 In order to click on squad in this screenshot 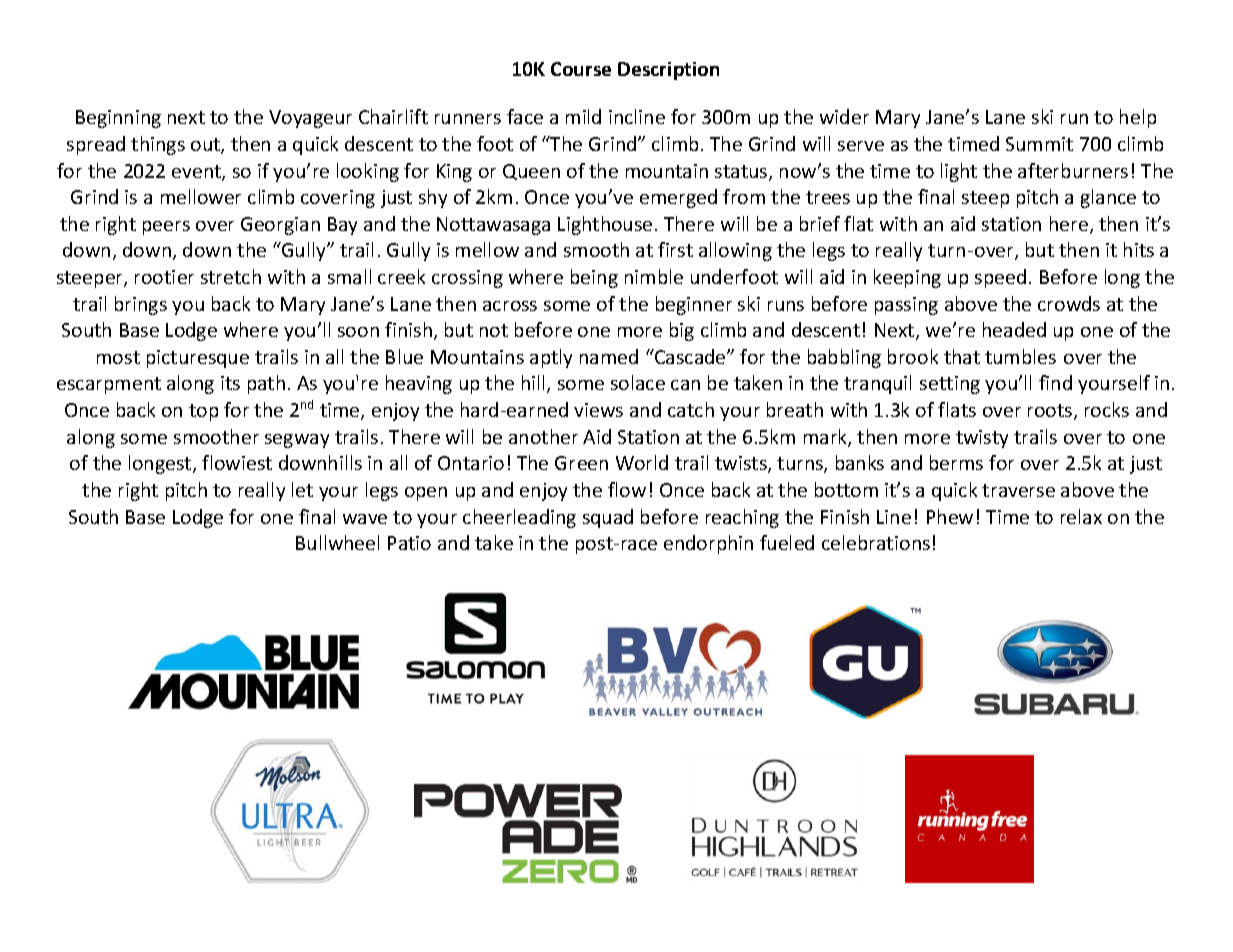, I will do `click(608, 518)`.
